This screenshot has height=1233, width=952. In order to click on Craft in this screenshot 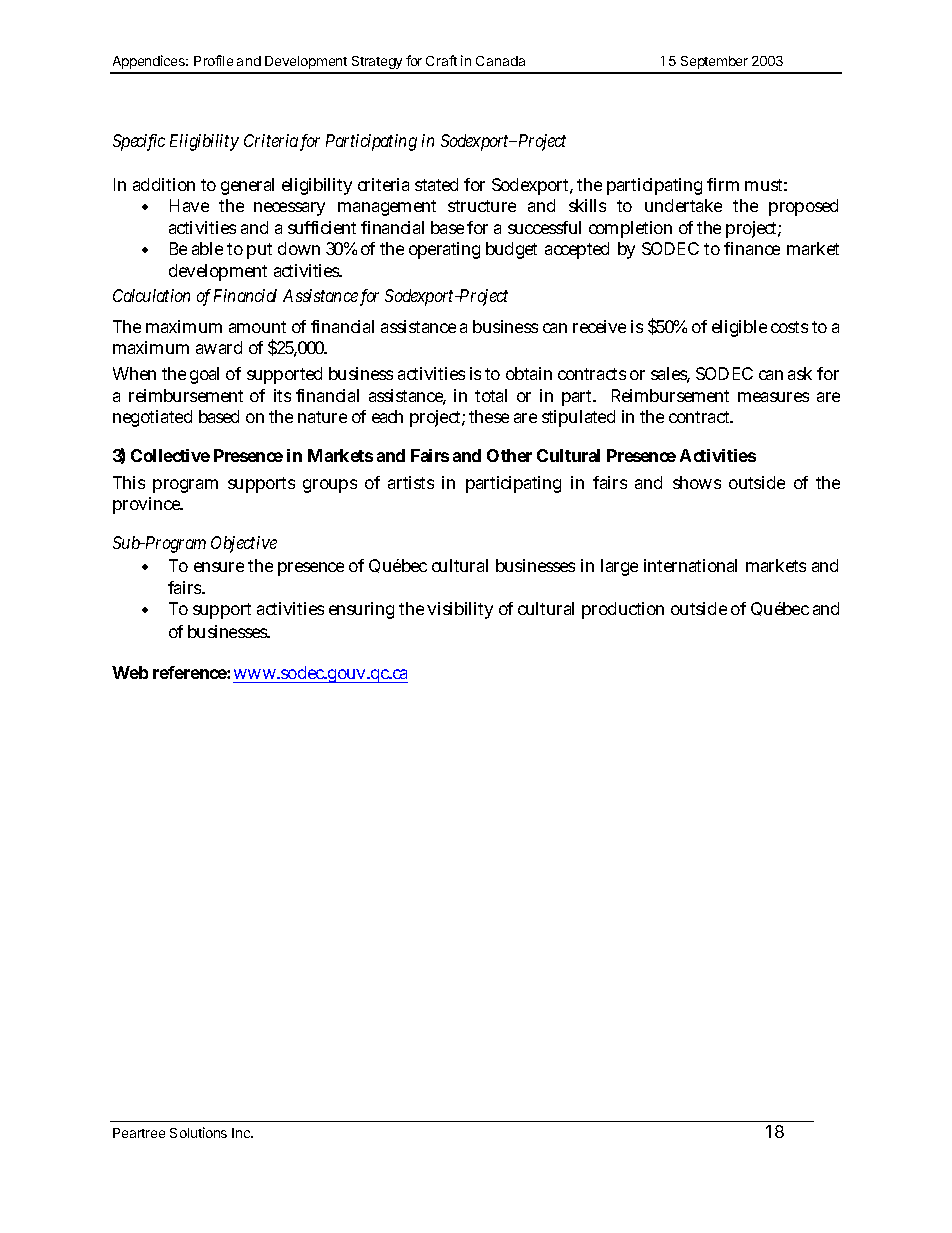, I will do `click(441, 60)`.
